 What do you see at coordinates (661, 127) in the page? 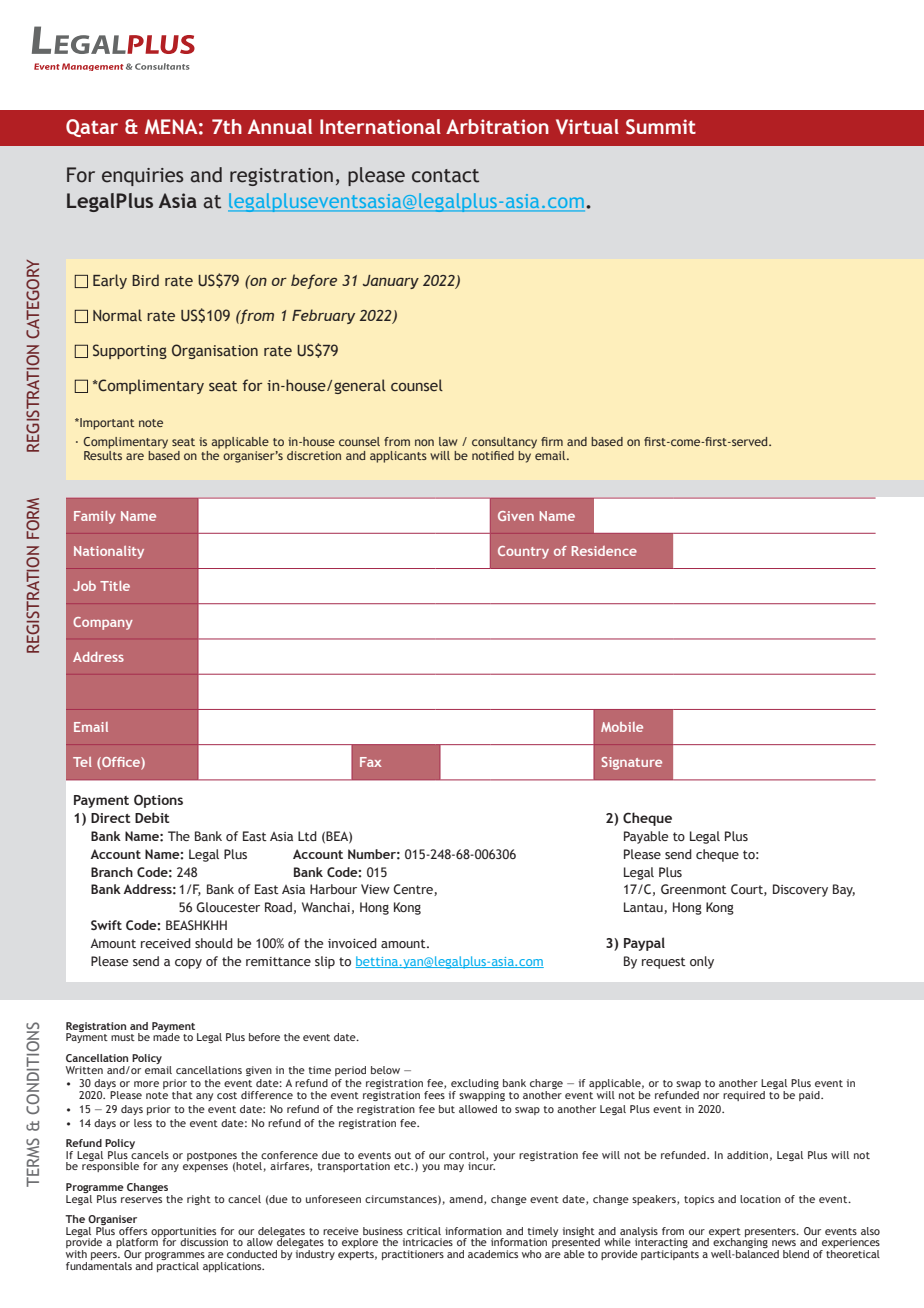
I see `Summit` at bounding box center [661, 127].
